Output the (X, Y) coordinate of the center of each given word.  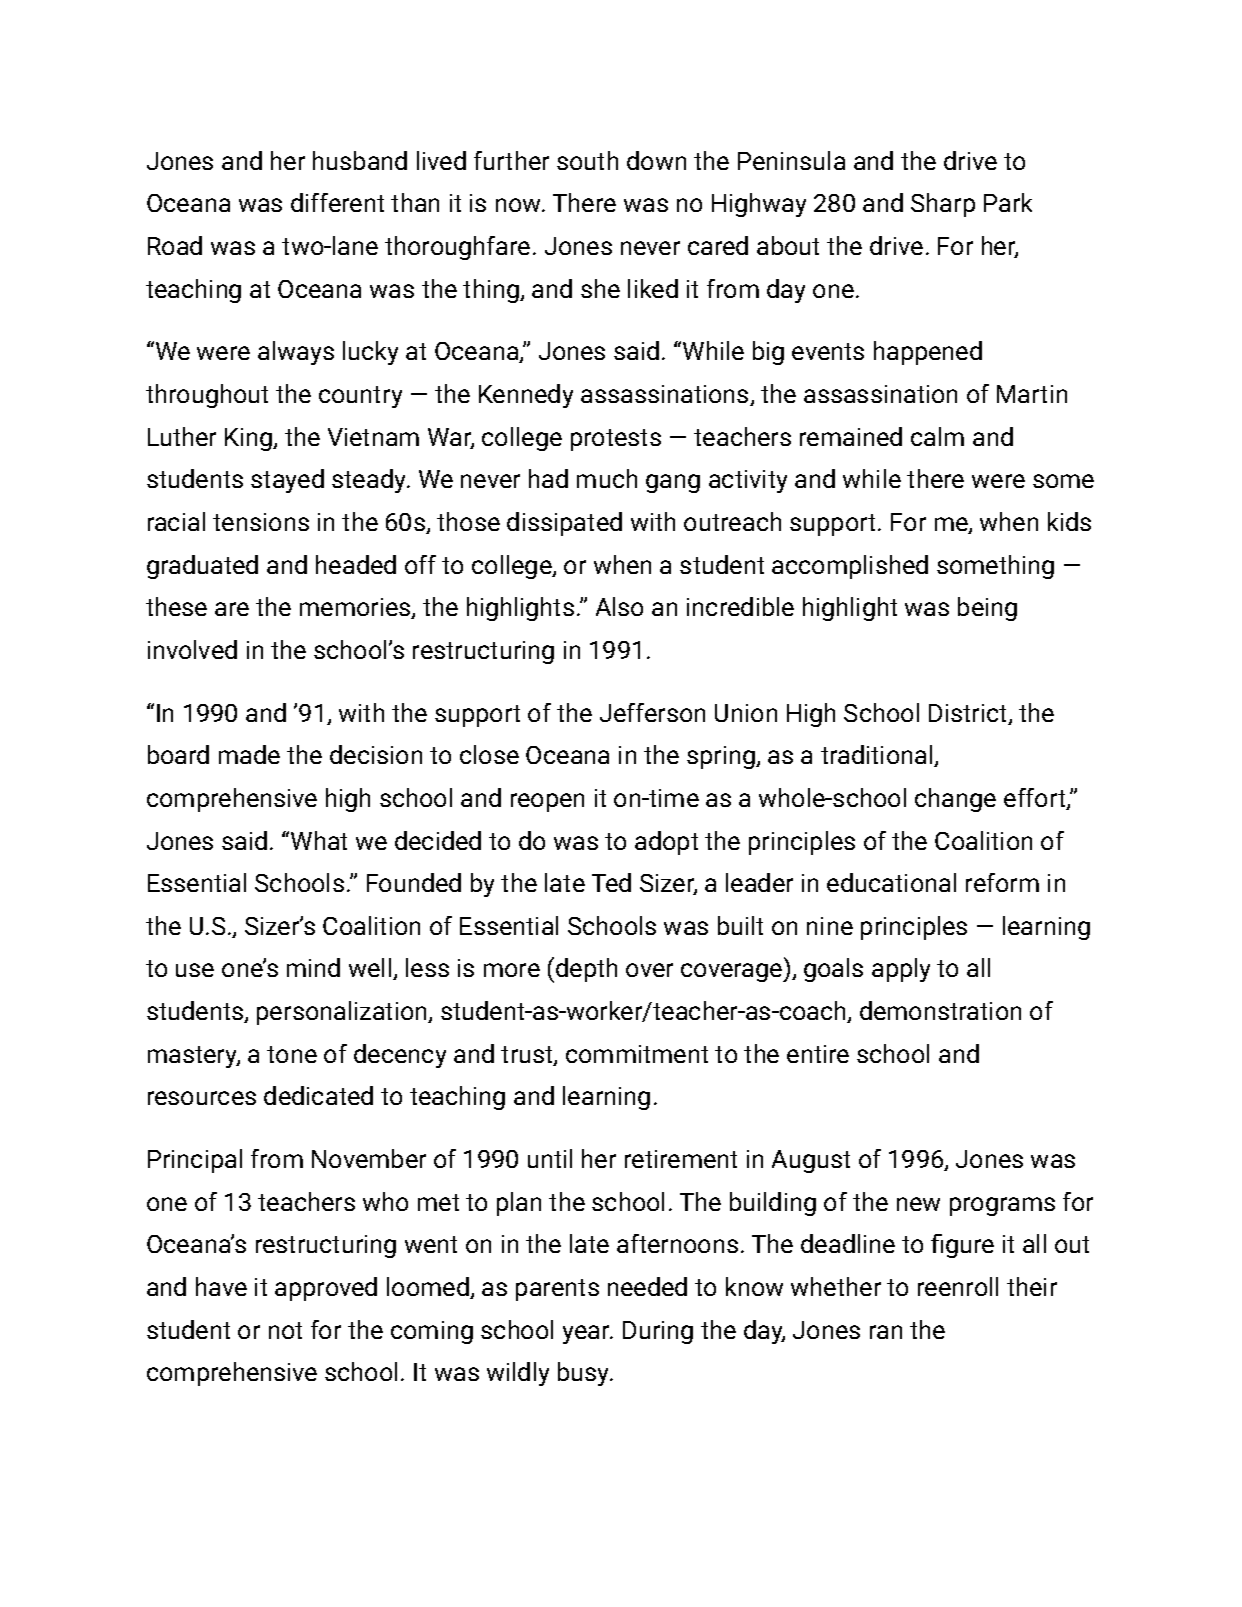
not (285, 1330)
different (337, 202)
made (249, 754)
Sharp (943, 205)
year (587, 1334)
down (656, 160)
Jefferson (652, 712)
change (955, 800)
